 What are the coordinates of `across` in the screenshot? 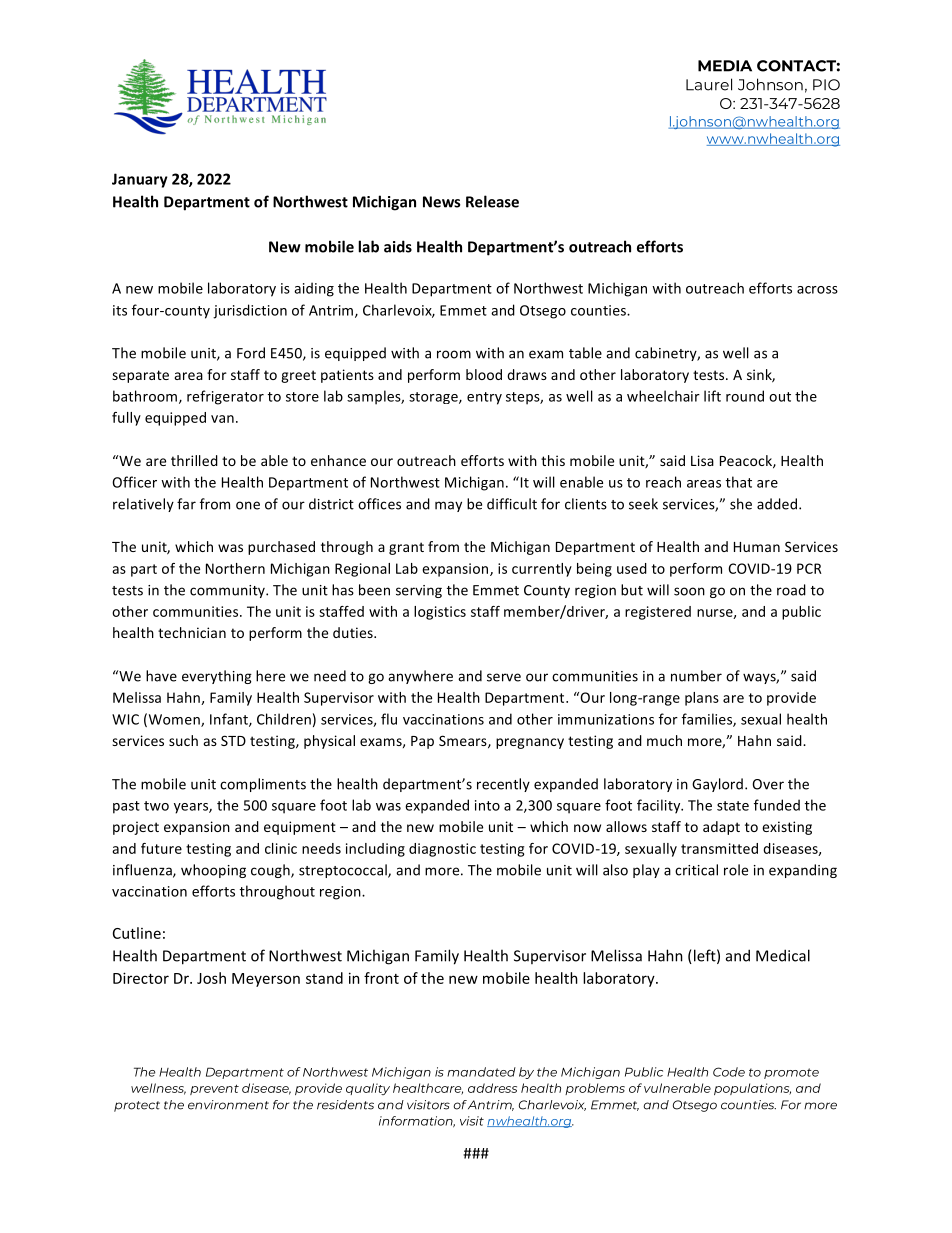 It's located at (817, 290).
